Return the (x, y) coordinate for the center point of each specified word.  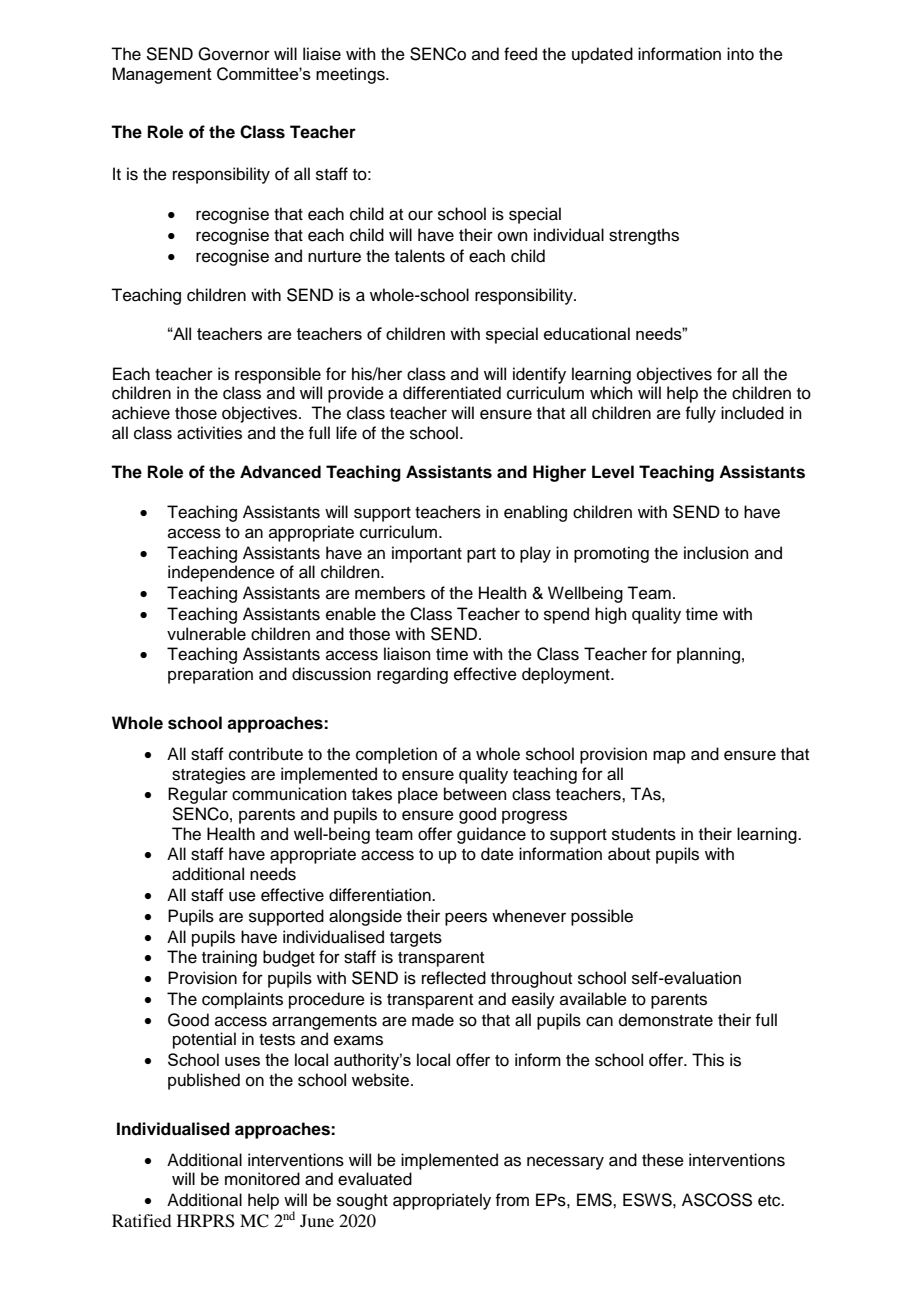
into (740, 54)
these (663, 1160)
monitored (262, 1179)
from (512, 1200)
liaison (407, 654)
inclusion (716, 553)
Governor (234, 54)
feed (520, 54)
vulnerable (206, 634)
